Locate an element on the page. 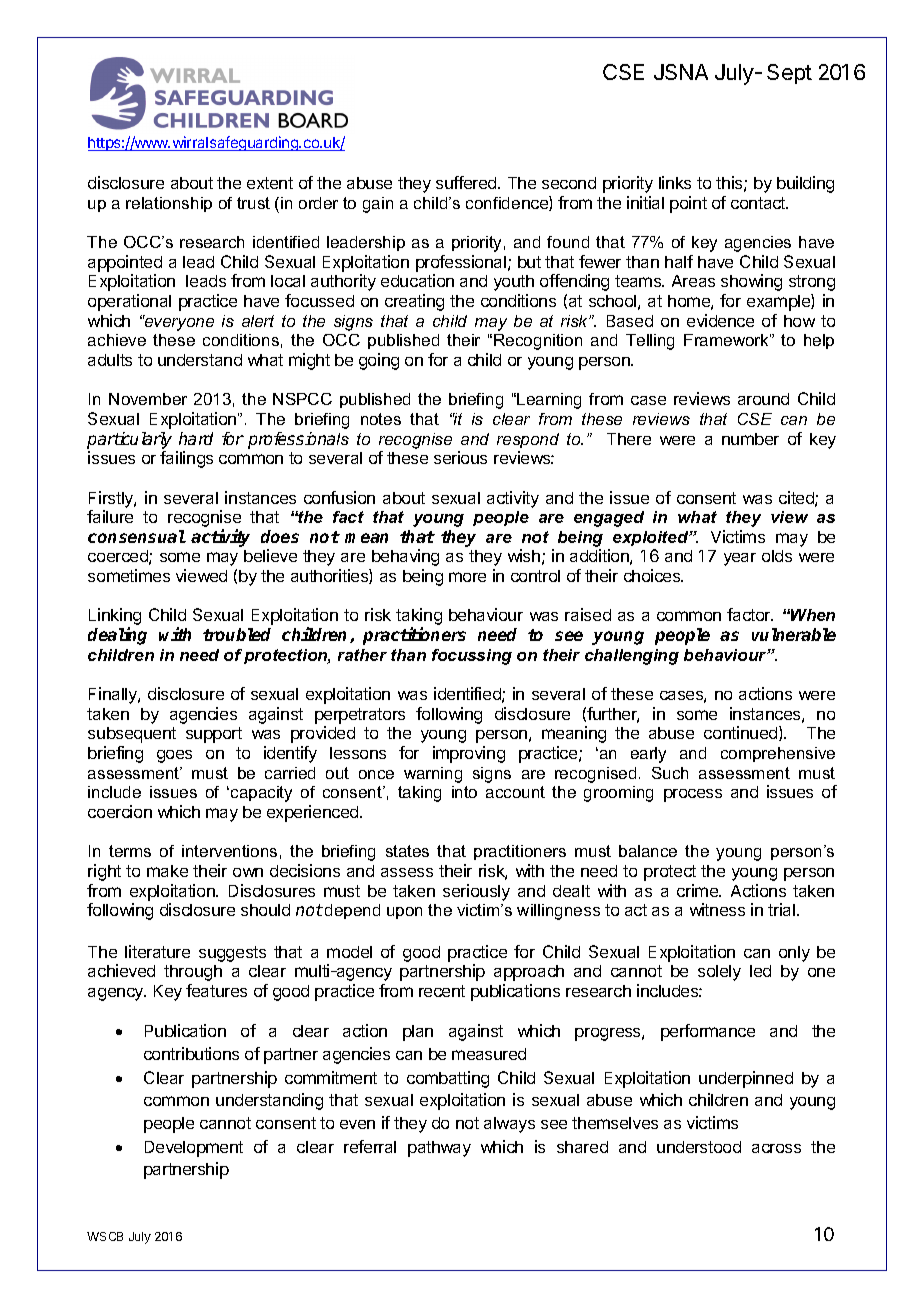 Image resolution: width=924 pixels, height=1308 pixels. Development is located at coordinates (194, 1149).
